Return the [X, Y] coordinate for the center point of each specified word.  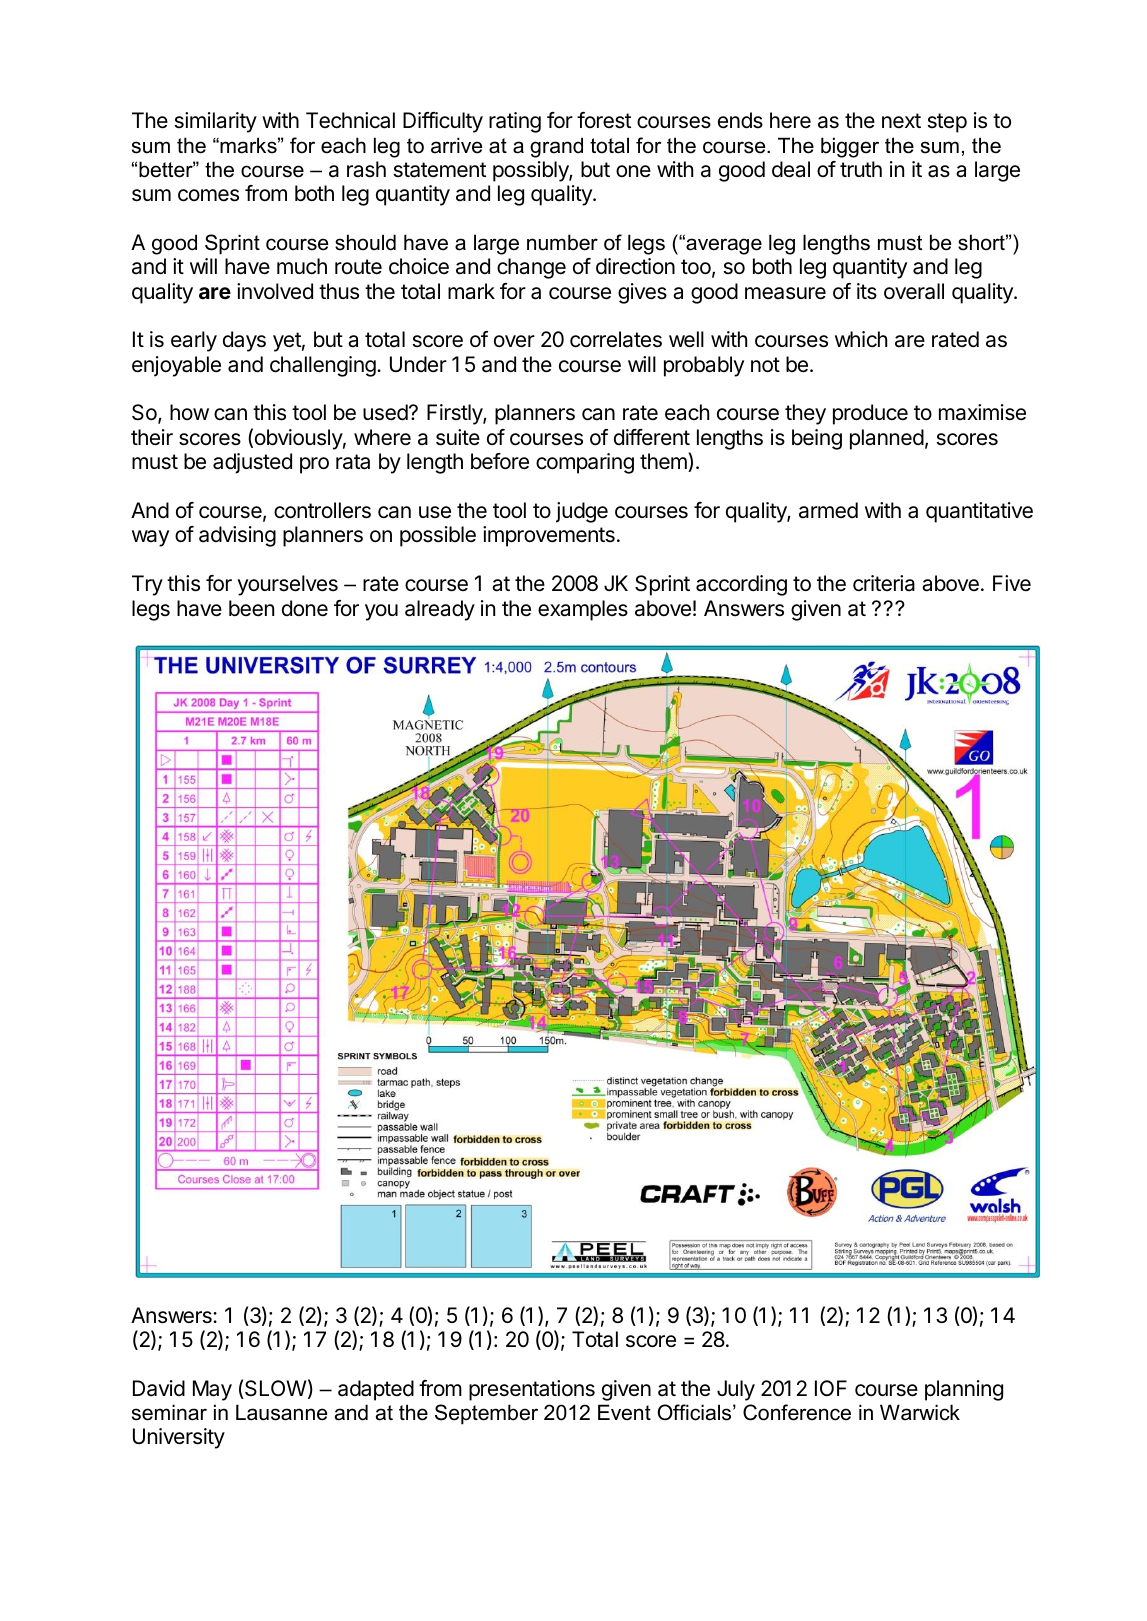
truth [861, 169]
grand [556, 147]
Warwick [920, 1412]
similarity [216, 122]
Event [624, 1412]
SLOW [274, 1389]
